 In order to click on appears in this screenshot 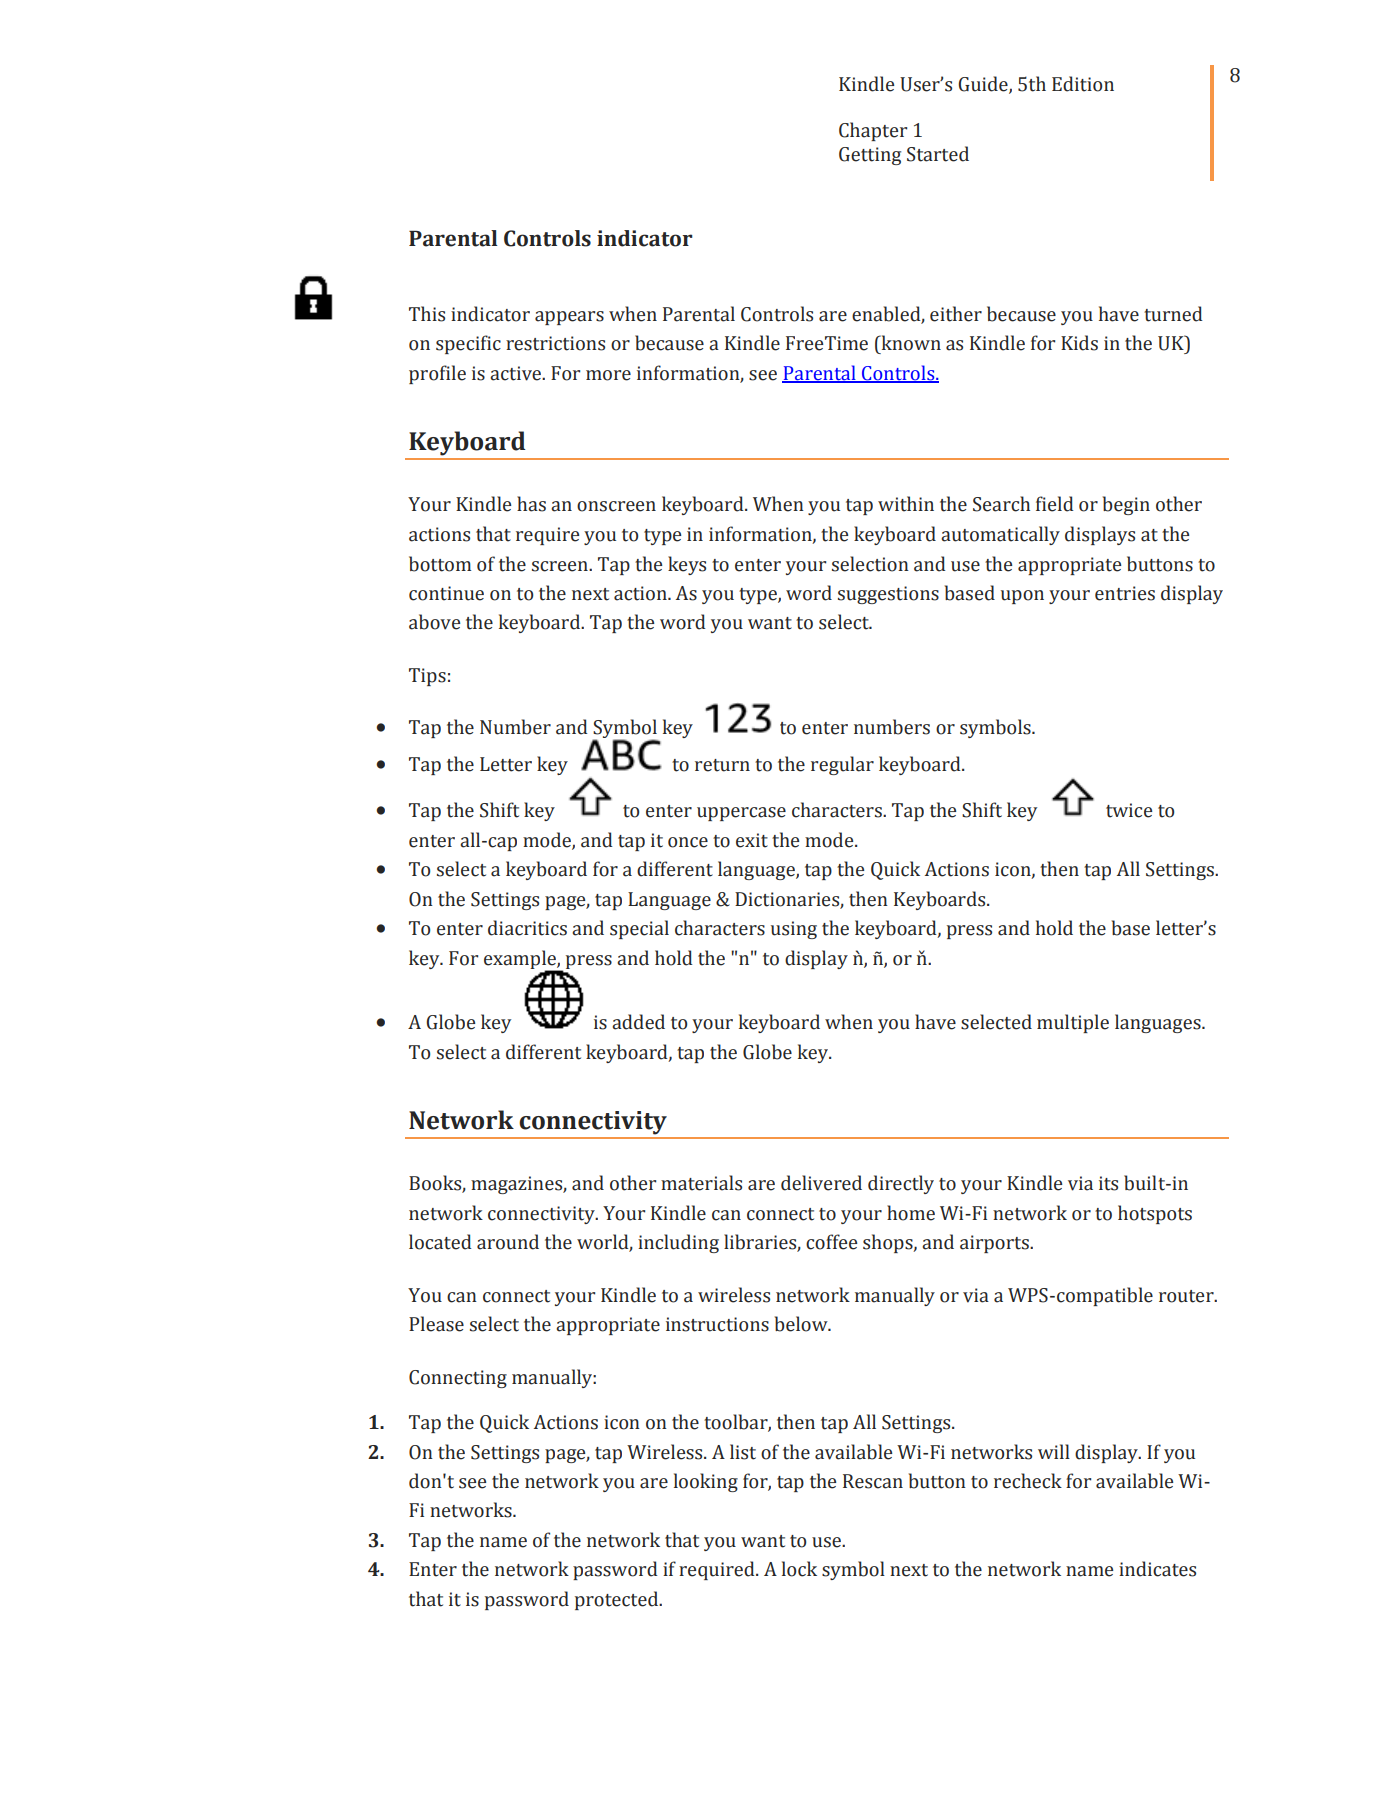, I will do `click(569, 318)`.
